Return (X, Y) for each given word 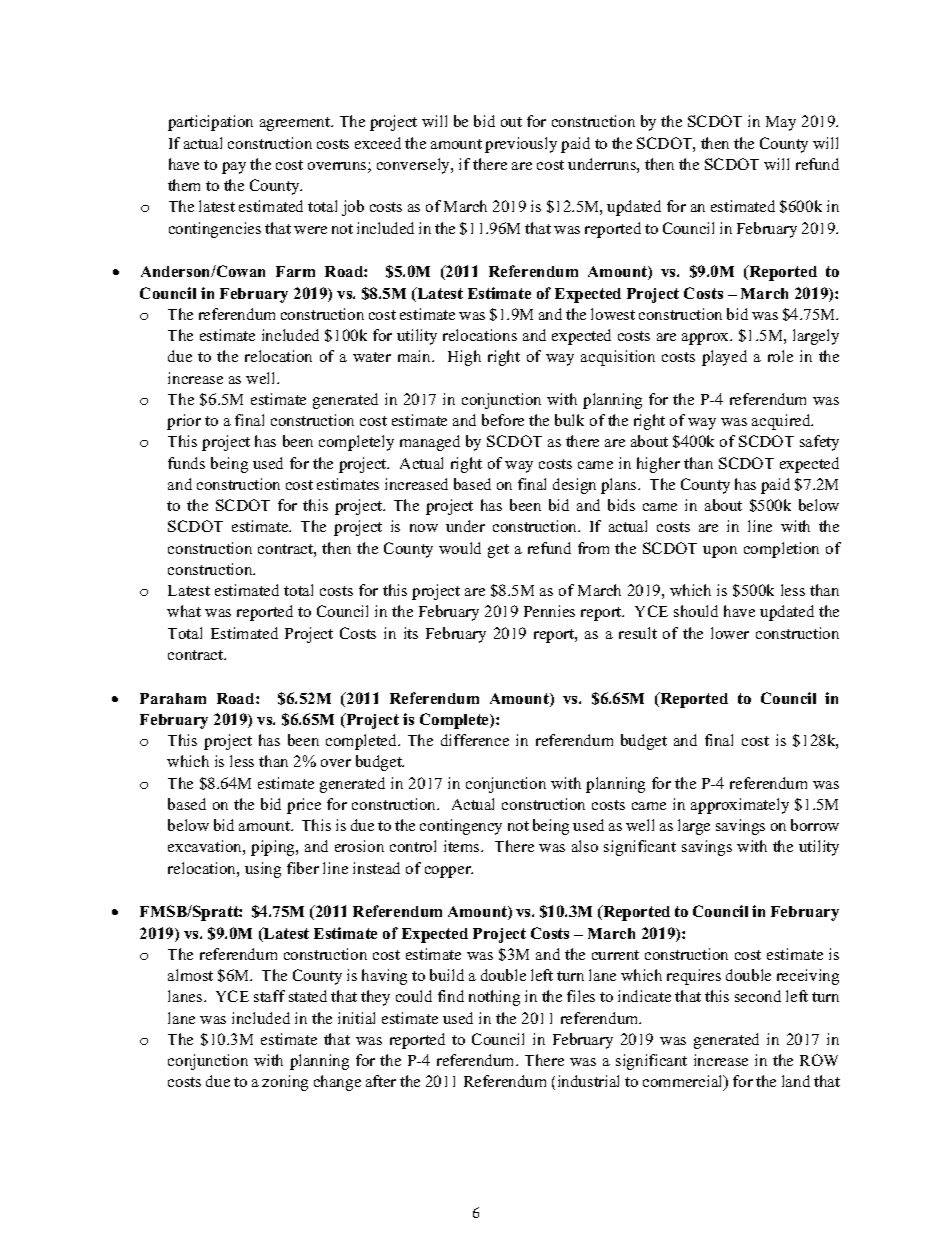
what (184, 611)
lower (730, 633)
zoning (285, 1083)
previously (521, 145)
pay (234, 168)
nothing (494, 998)
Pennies (549, 611)
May (781, 123)
